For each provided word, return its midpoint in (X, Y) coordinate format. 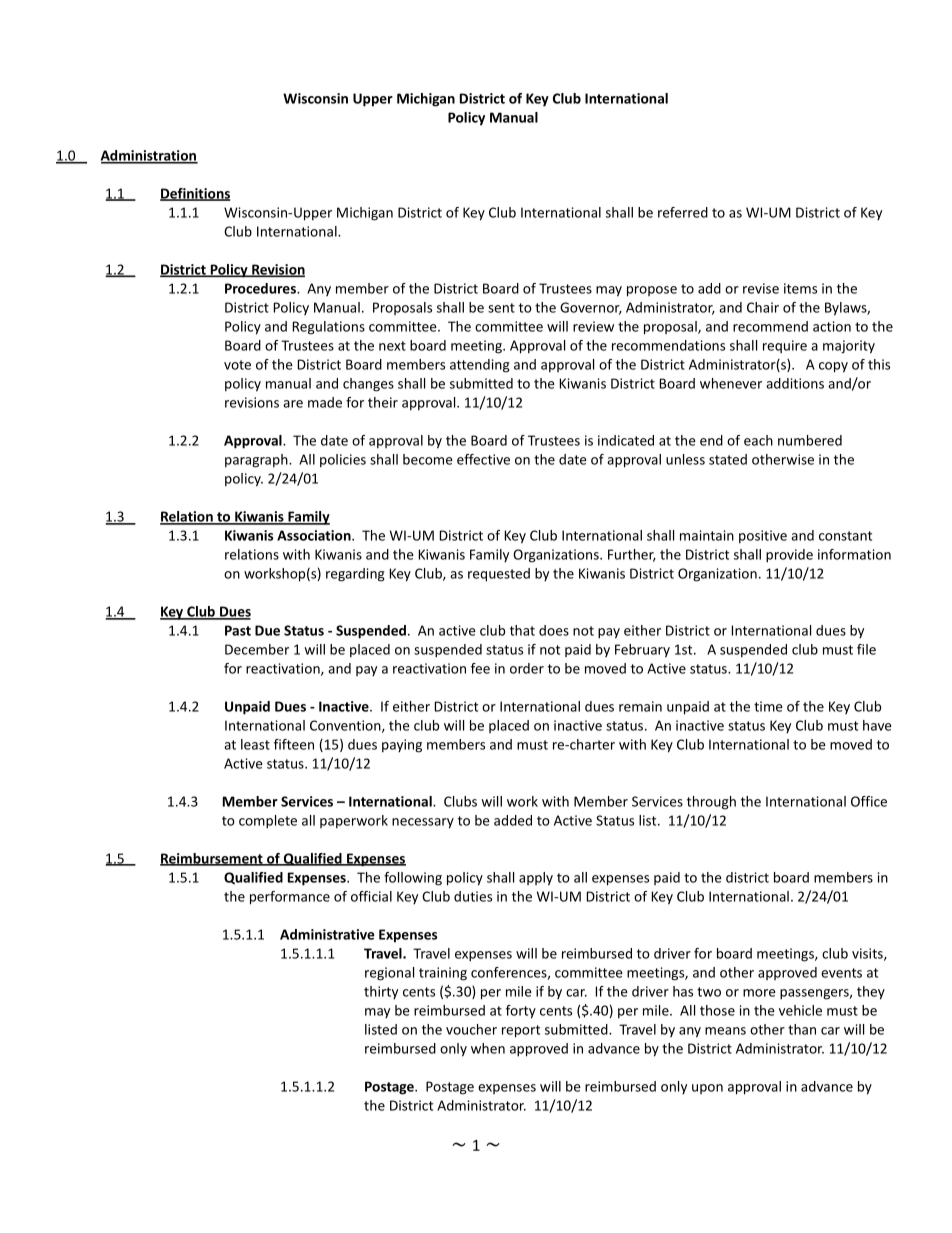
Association (315, 535)
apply (536, 879)
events (841, 973)
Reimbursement (212, 859)
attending (480, 366)
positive (763, 537)
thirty (381, 992)
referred (683, 212)
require (785, 346)
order (527, 668)
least (255, 744)
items (800, 288)
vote (237, 365)
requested (499, 575)
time (768, 706)
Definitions (195, 194)
